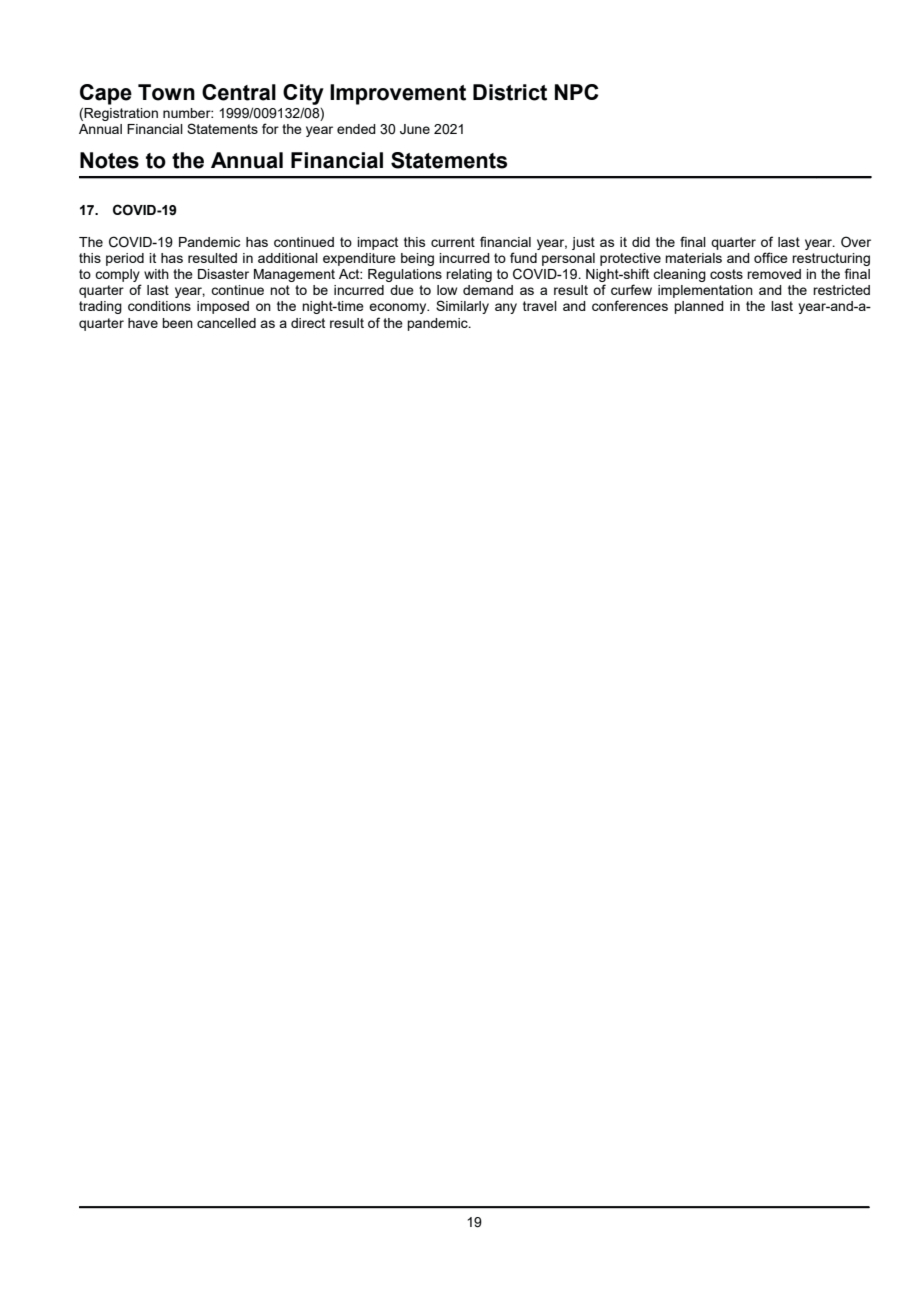 The height and width of the document is (1308, 924). Describe the element at coordinates (506, 308) in the document. I see `any` at that location.
